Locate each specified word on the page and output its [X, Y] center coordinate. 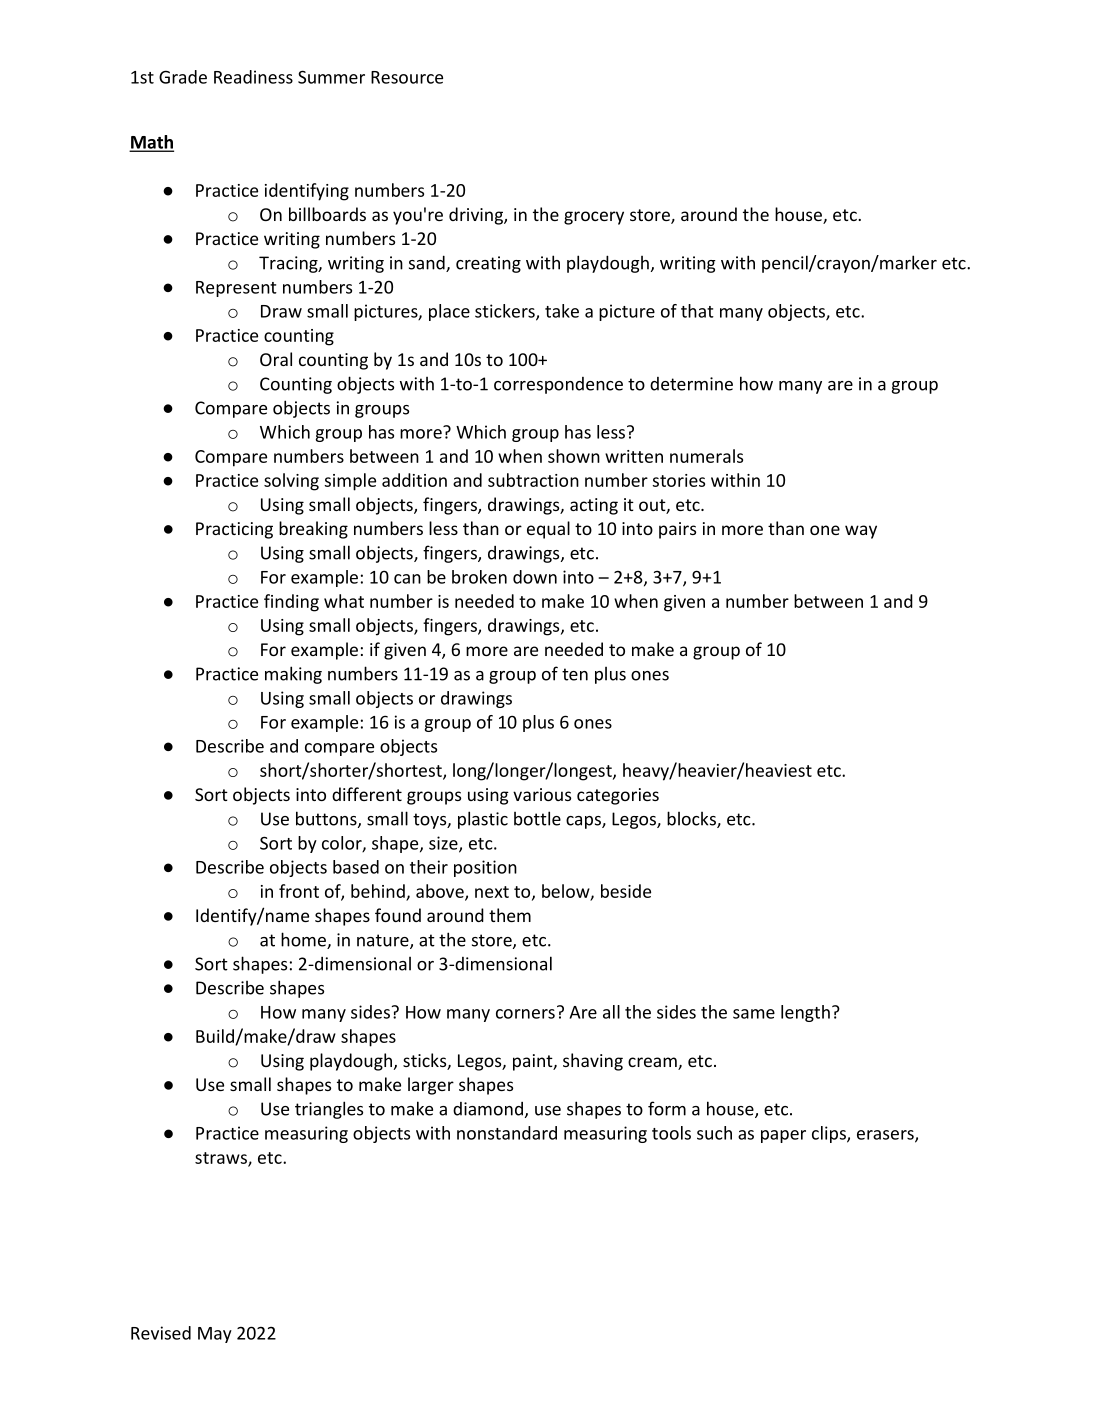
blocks [692, 819]
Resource [407, 77]
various [542, 794]
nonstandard [507, 1133]
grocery [594, 218]
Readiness [253, 77]
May [215, 1335]
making [293, 675]
